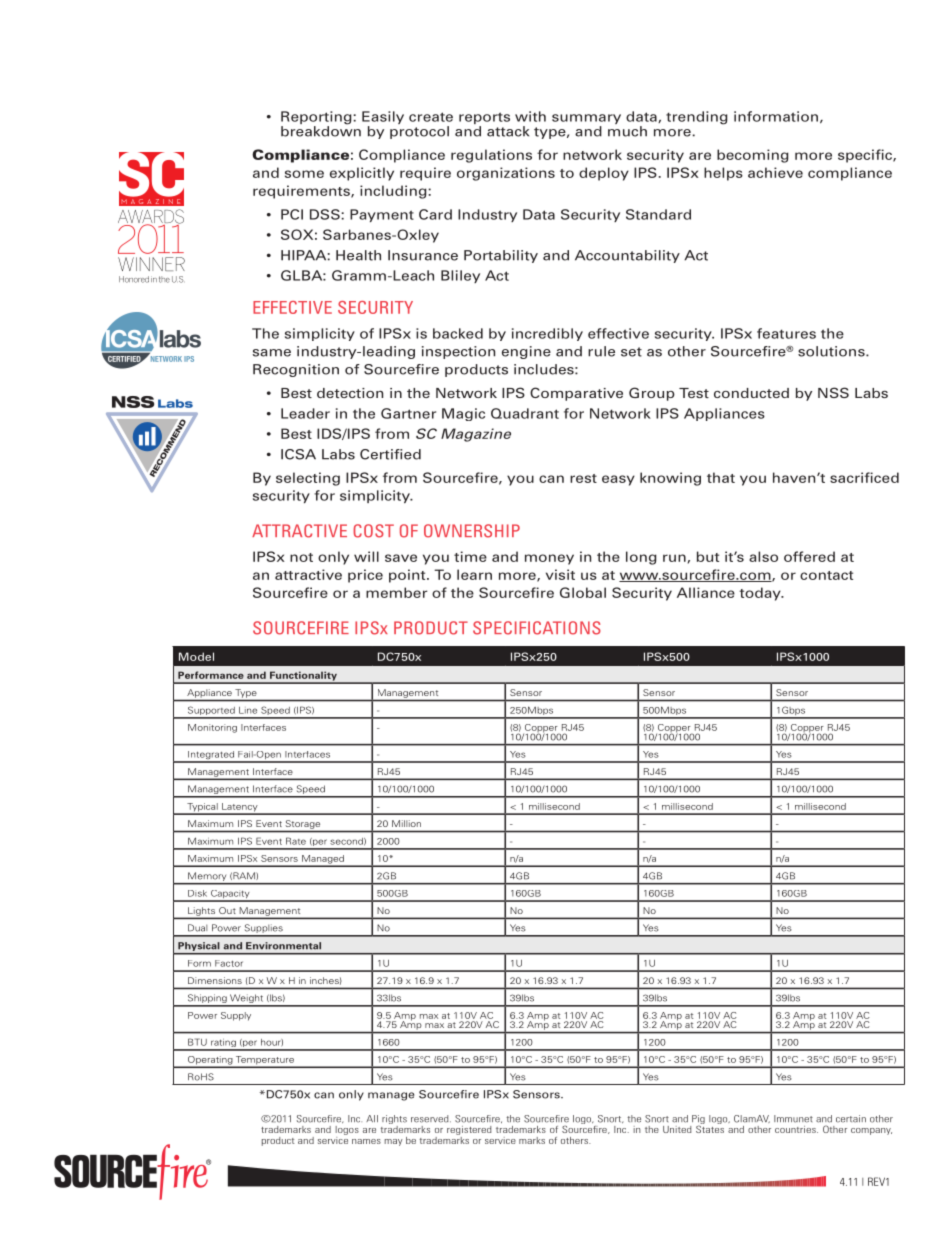 The image size is (952, 1233). Describe the element at coordinates (508, 131) in the image. I see `attack` at that location.
